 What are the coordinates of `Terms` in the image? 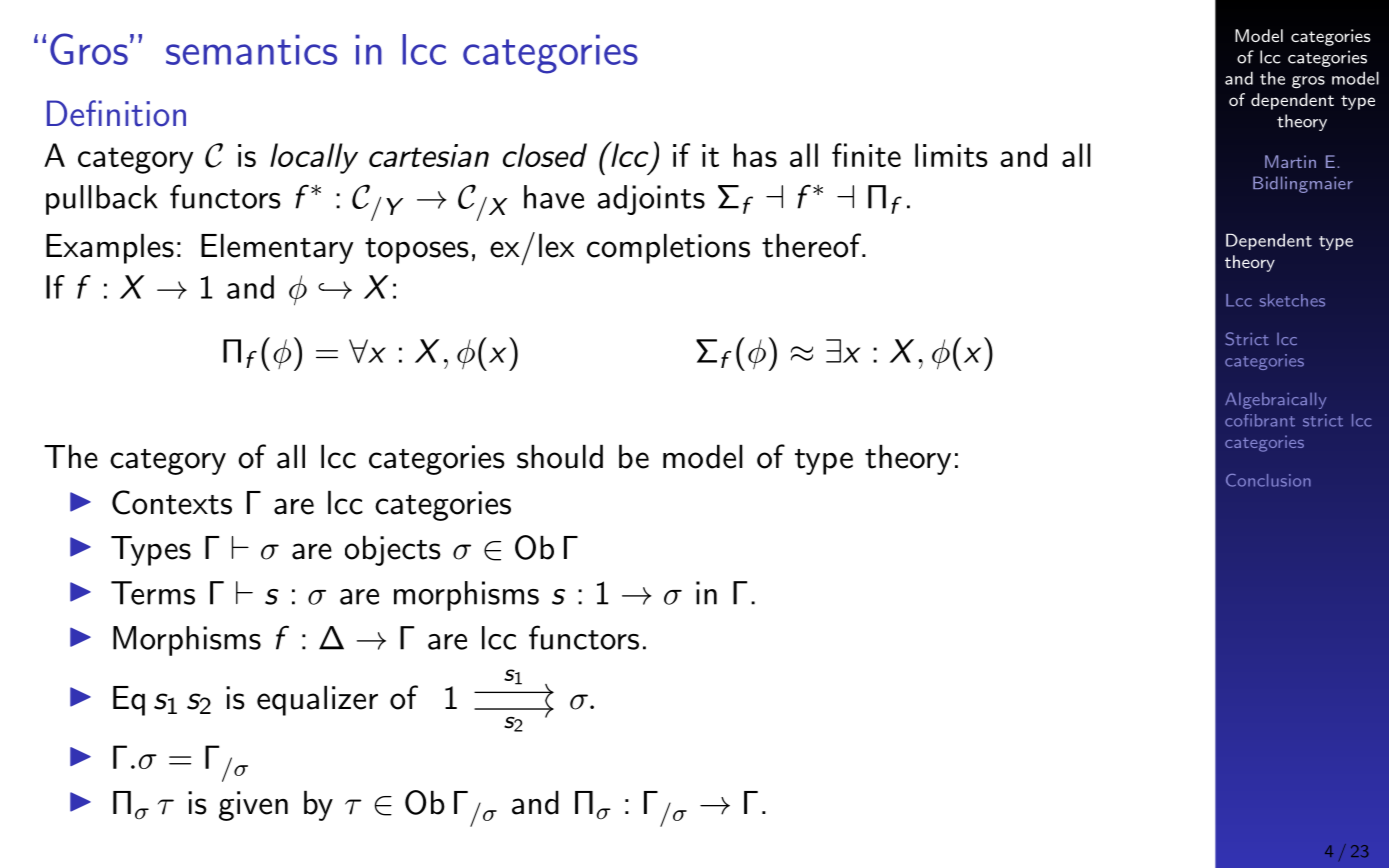 It's located at (153, 593).
